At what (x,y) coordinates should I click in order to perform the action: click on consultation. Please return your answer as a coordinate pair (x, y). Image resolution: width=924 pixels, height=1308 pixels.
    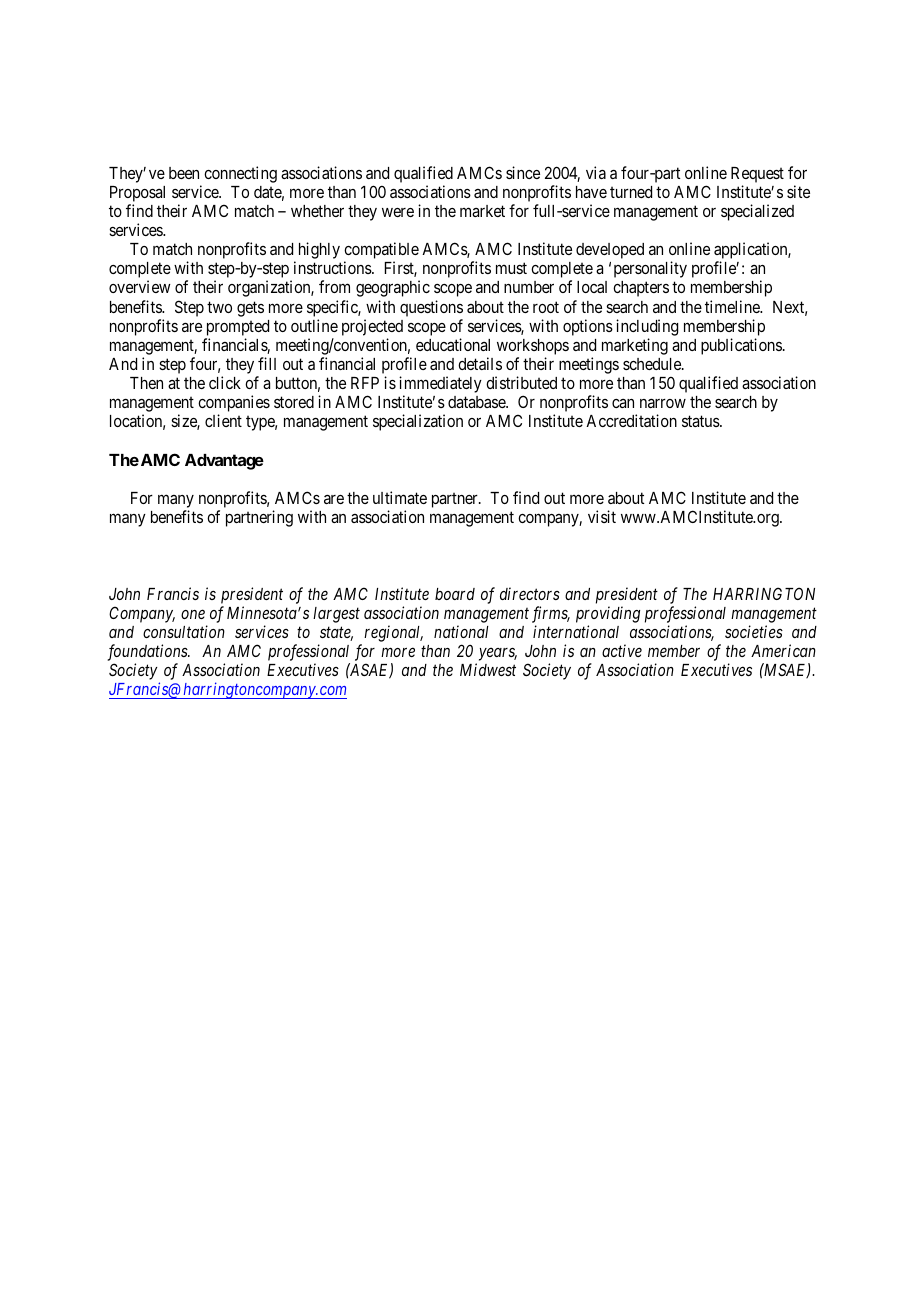
    Looking at the image, I should click on (184, 631).
